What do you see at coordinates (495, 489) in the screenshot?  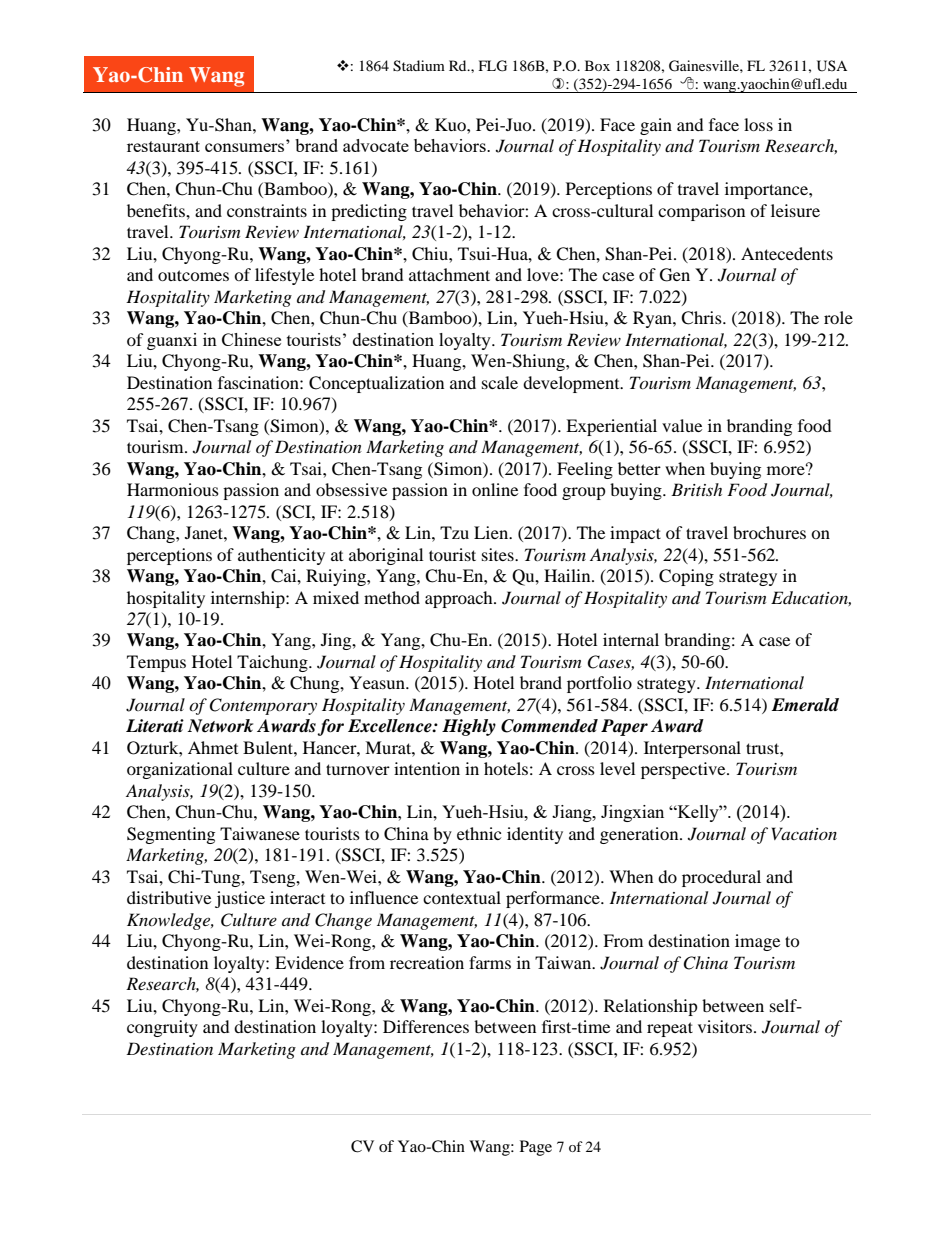 I see `online` at bounding box center [495, 489].
